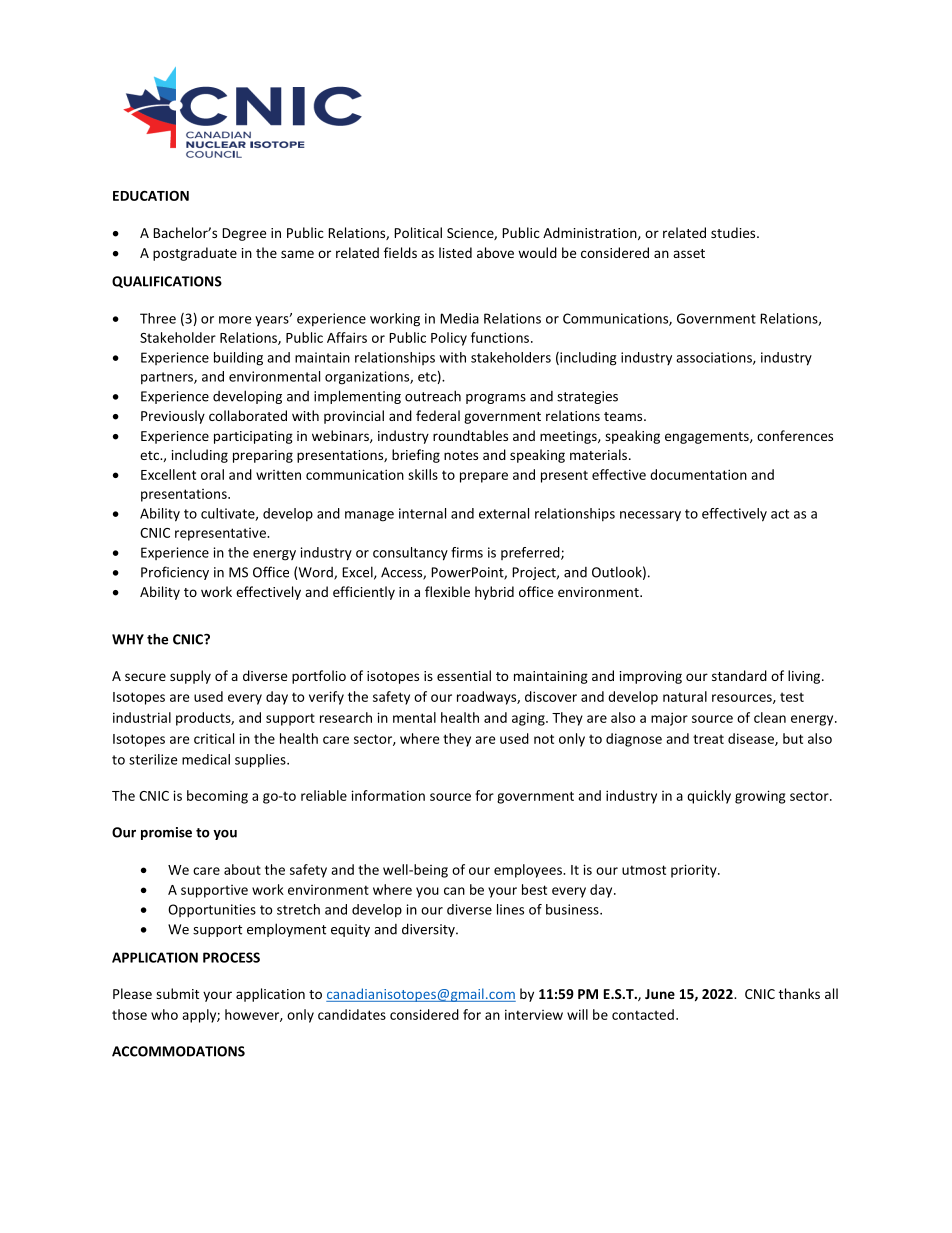 This document has height=1233, width=952. Describe the element at coordinates (708, 438) in the document. I see `engagements` at that location.
